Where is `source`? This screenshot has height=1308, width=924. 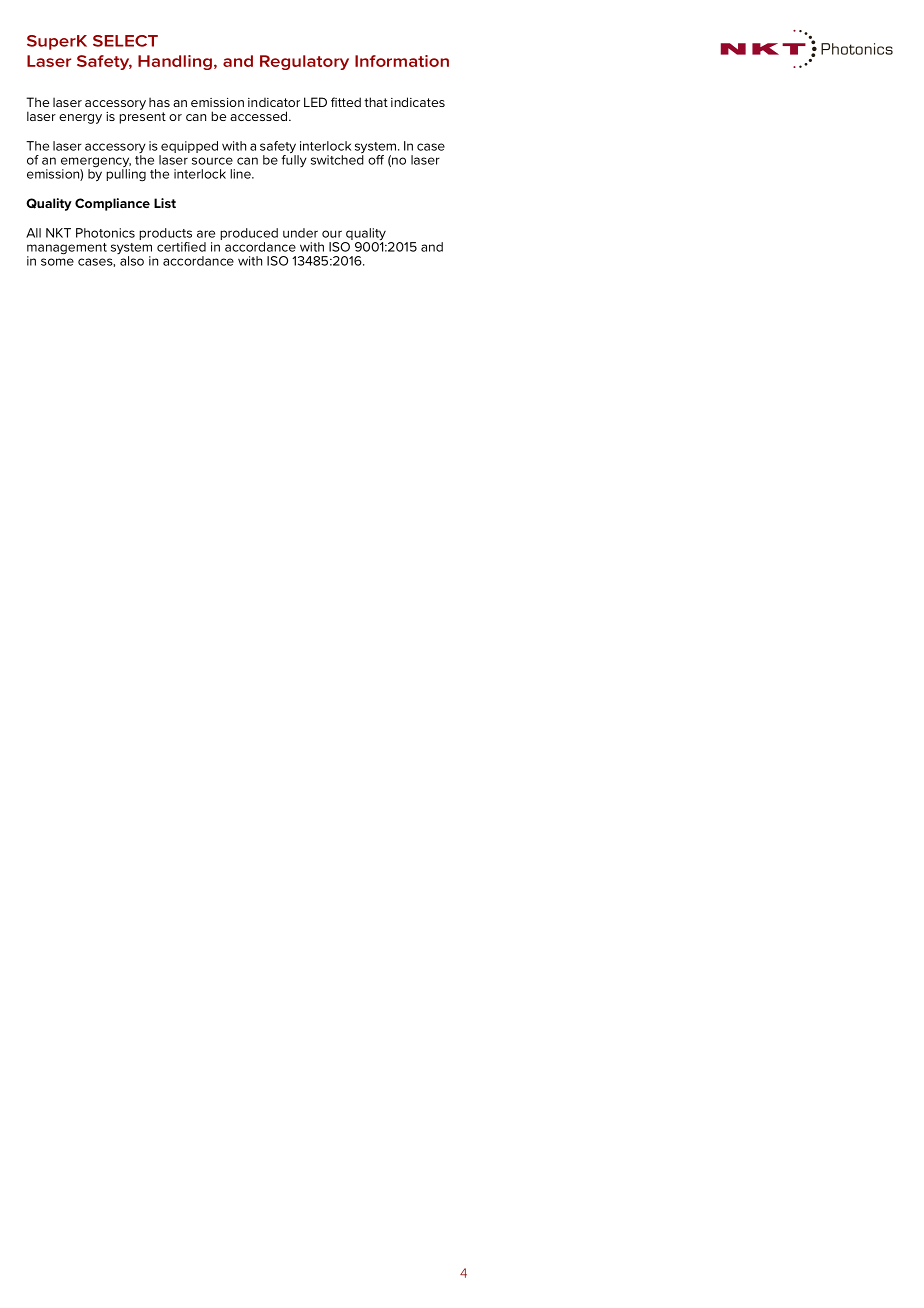 source is located at coordinates (212, 161).
